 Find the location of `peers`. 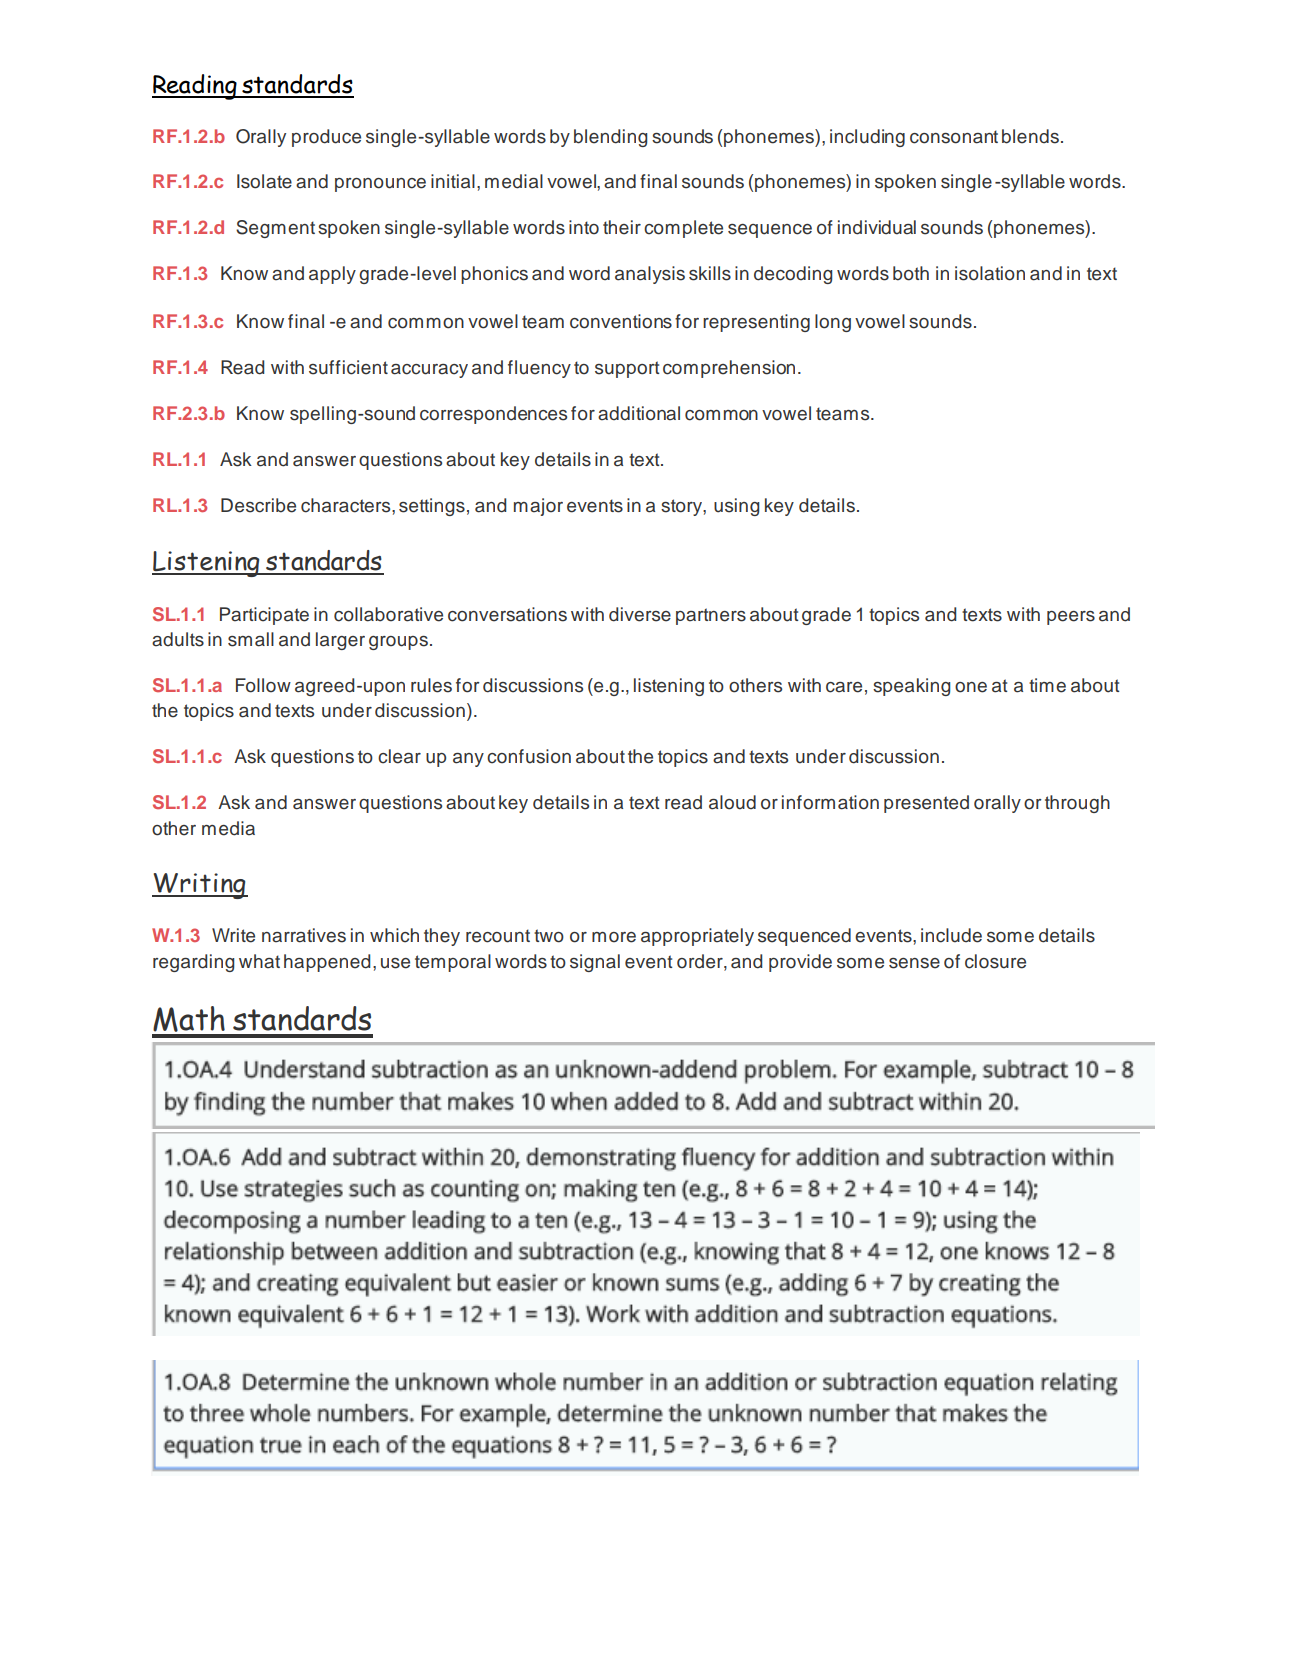

peers is located at coordinates (1071, 618).
